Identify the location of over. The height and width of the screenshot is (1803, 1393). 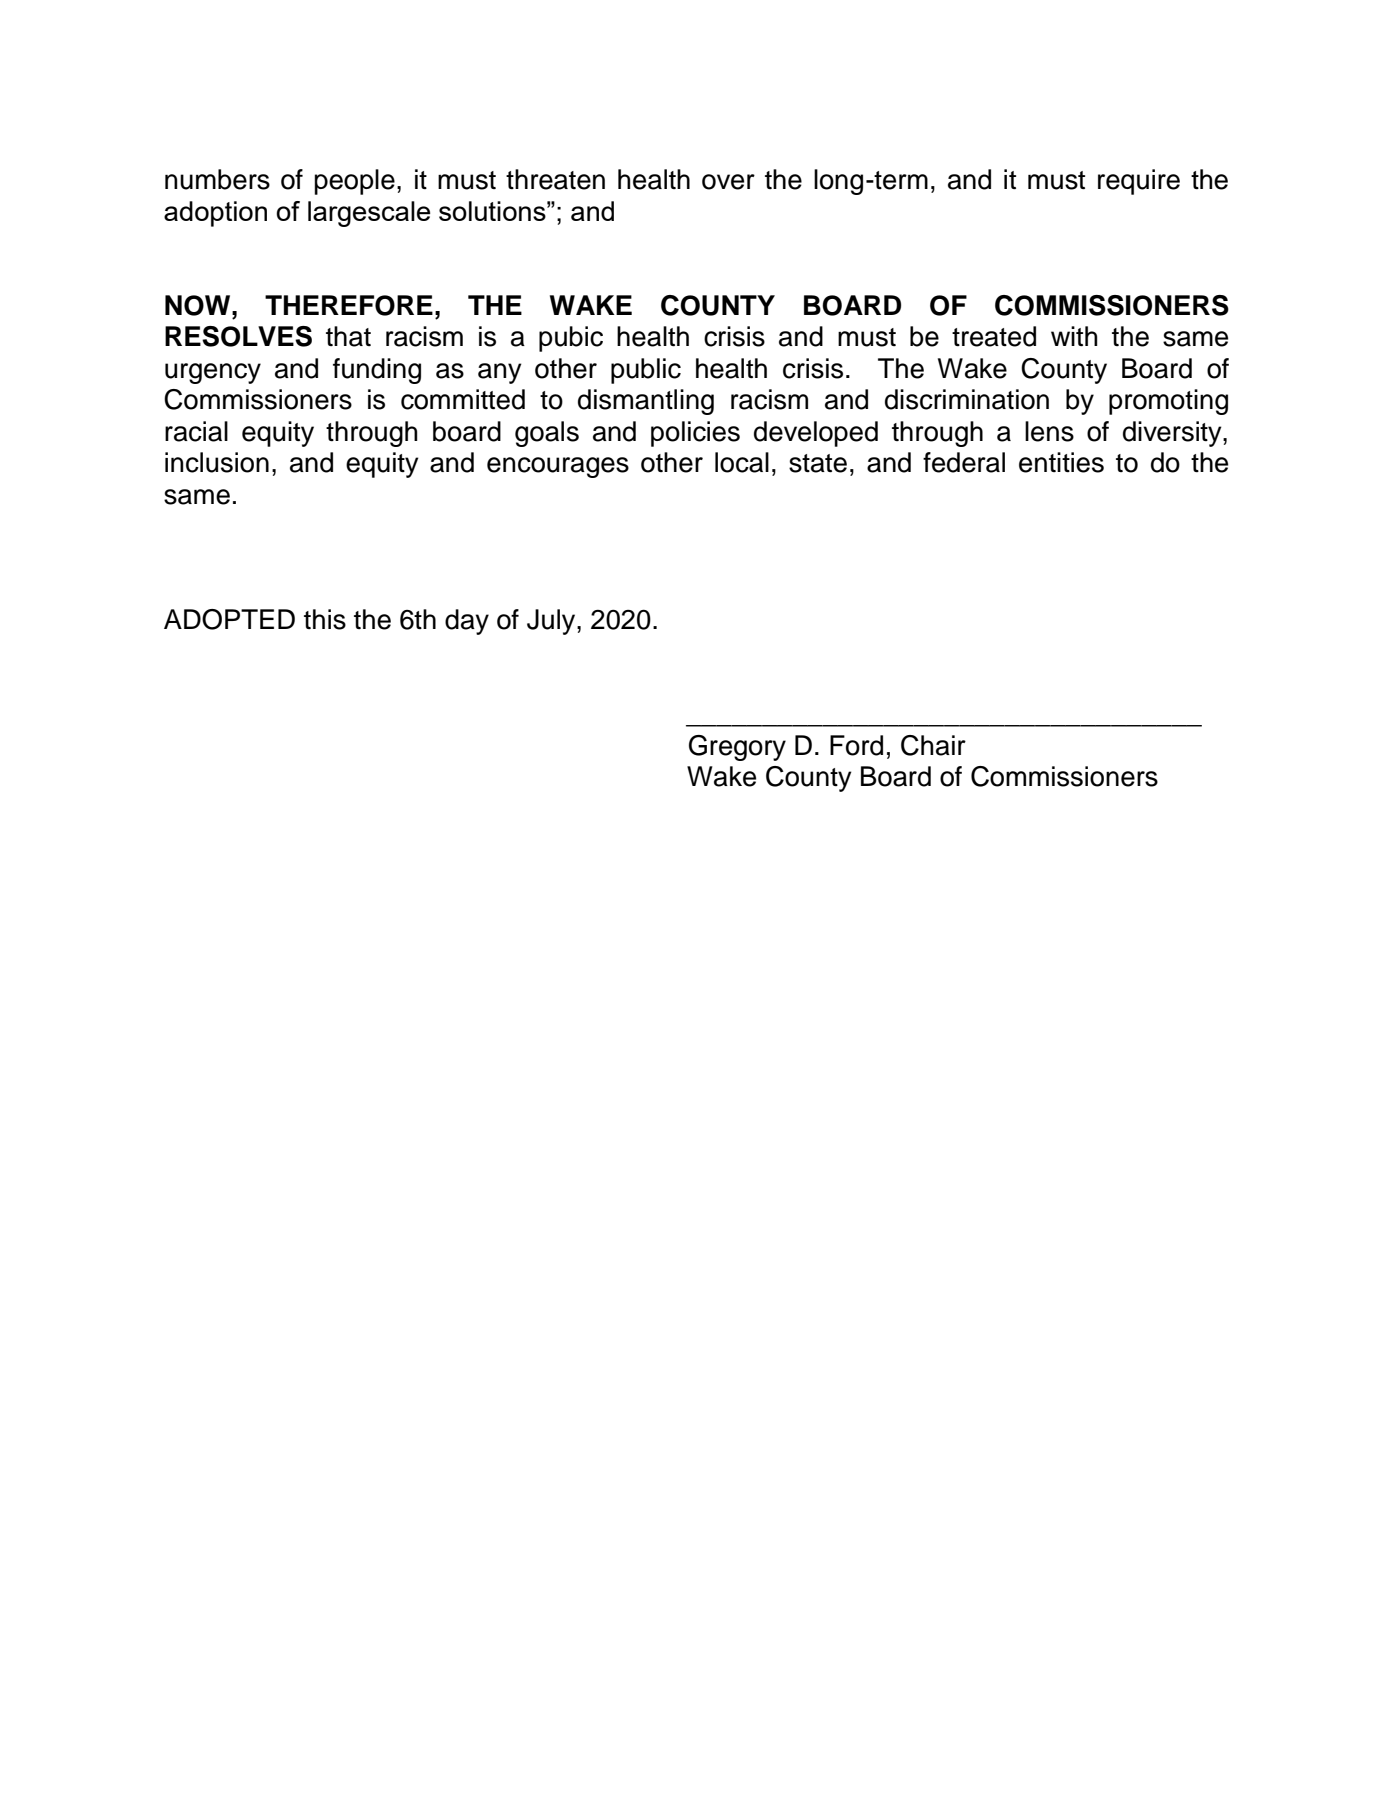
(728, 182).
